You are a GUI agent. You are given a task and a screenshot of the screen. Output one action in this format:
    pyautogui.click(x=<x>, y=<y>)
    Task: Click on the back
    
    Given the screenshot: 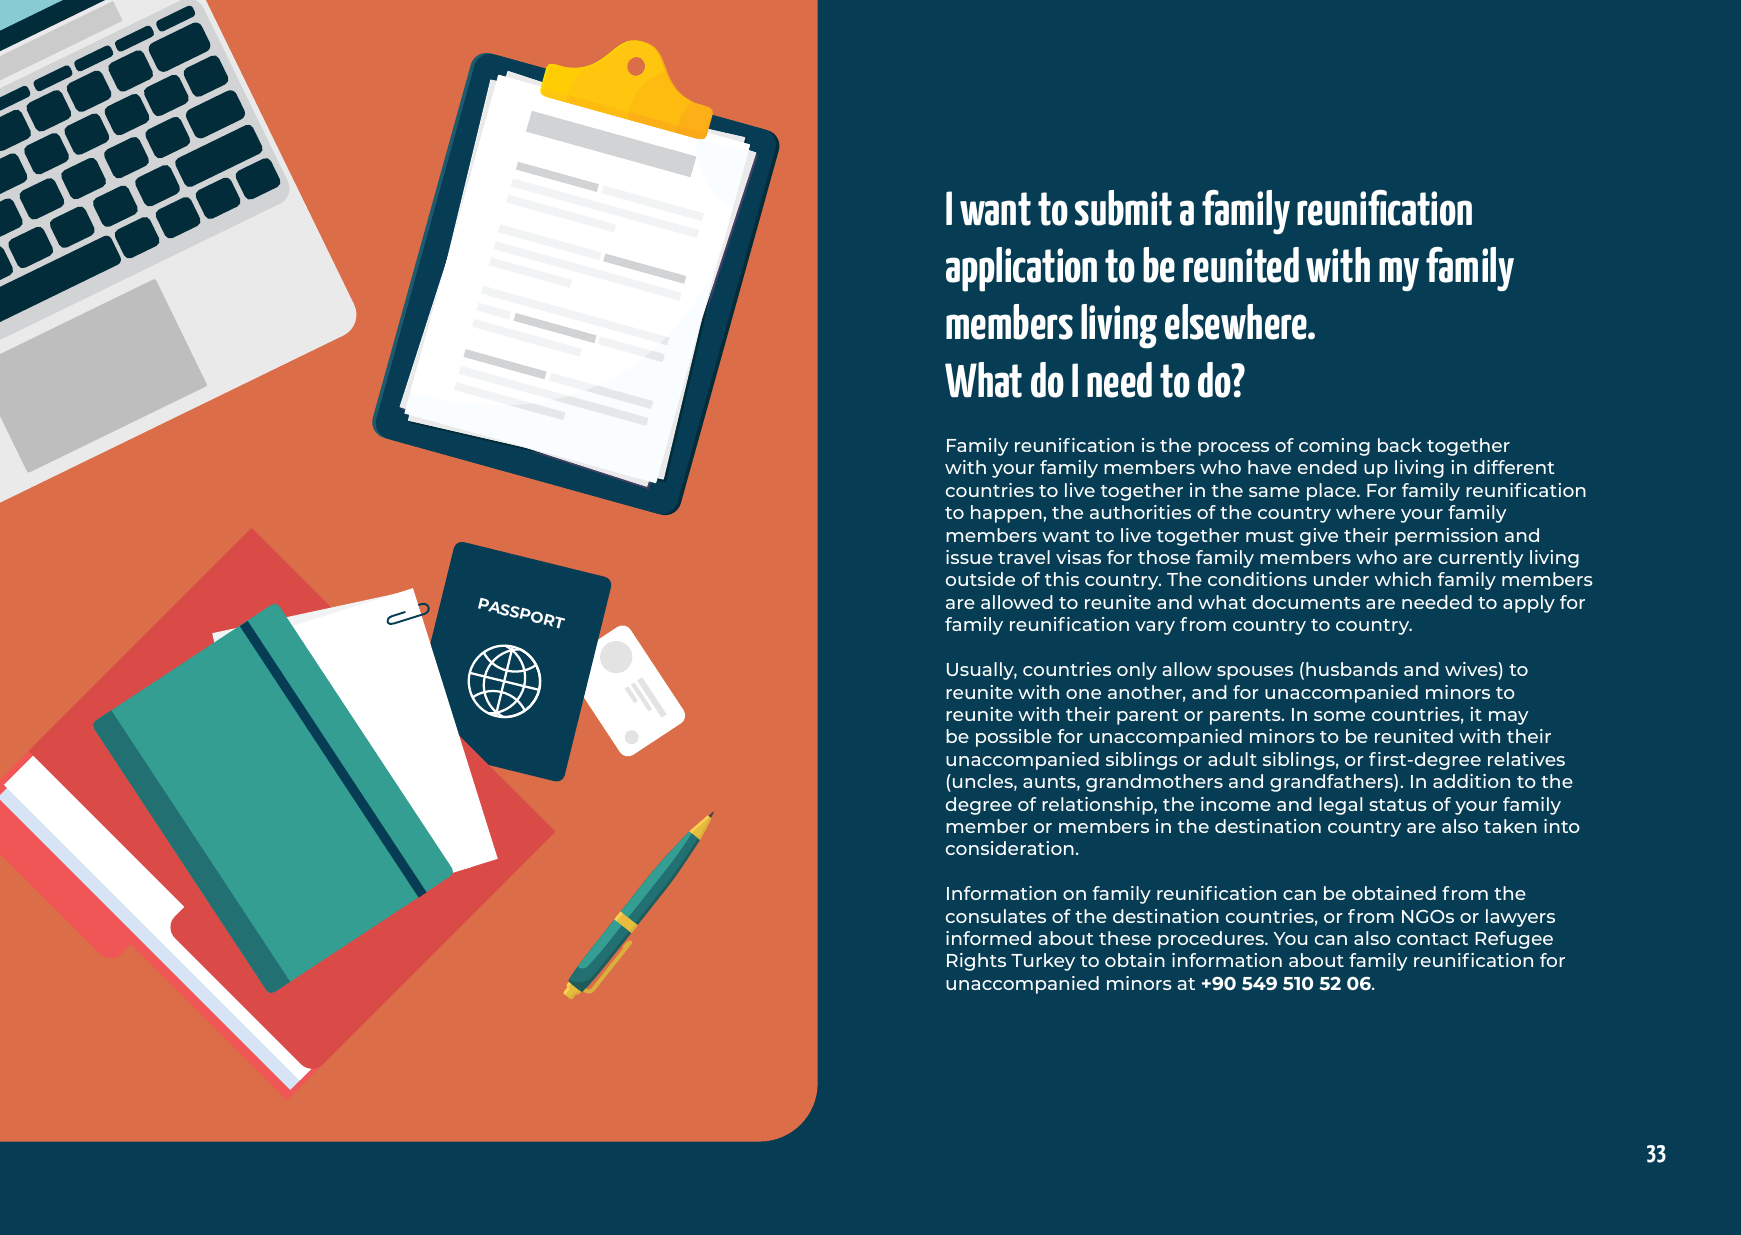 What is the action you would take?
    pyautogui.click(x=1400, y=445)
